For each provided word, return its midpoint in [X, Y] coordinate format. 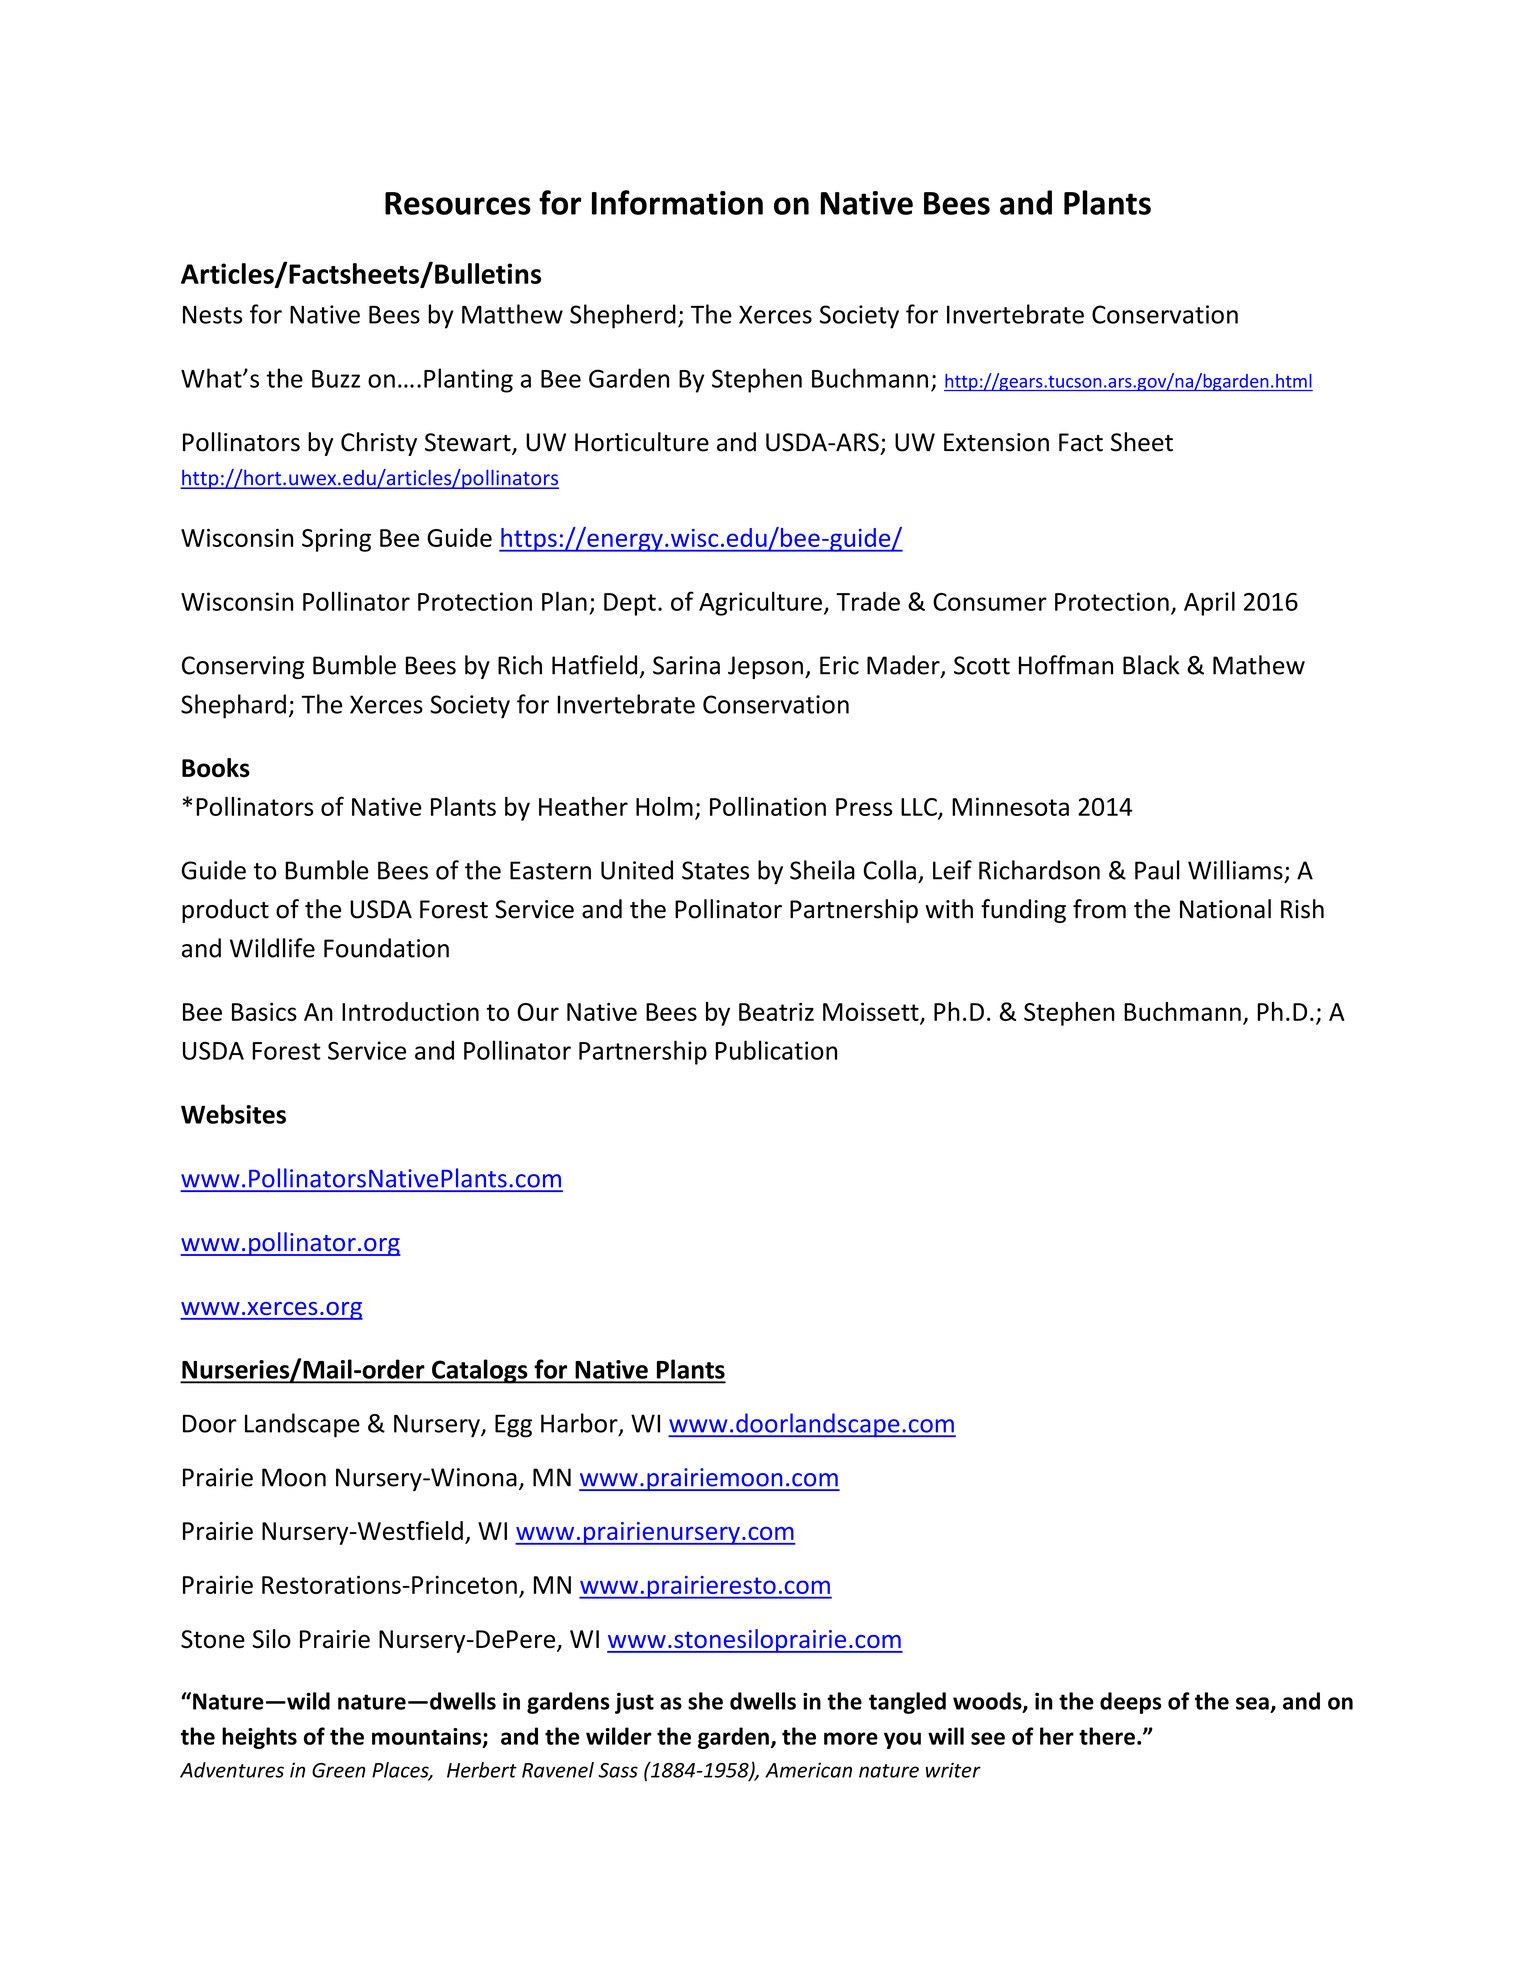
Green [338, 1770]
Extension [996, 442]
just [634, 1703]
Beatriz [776, 1011]
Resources [458, 203]
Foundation [386, 948]
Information [677, 202]
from [1099, 909]
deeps [1131, 1703]
